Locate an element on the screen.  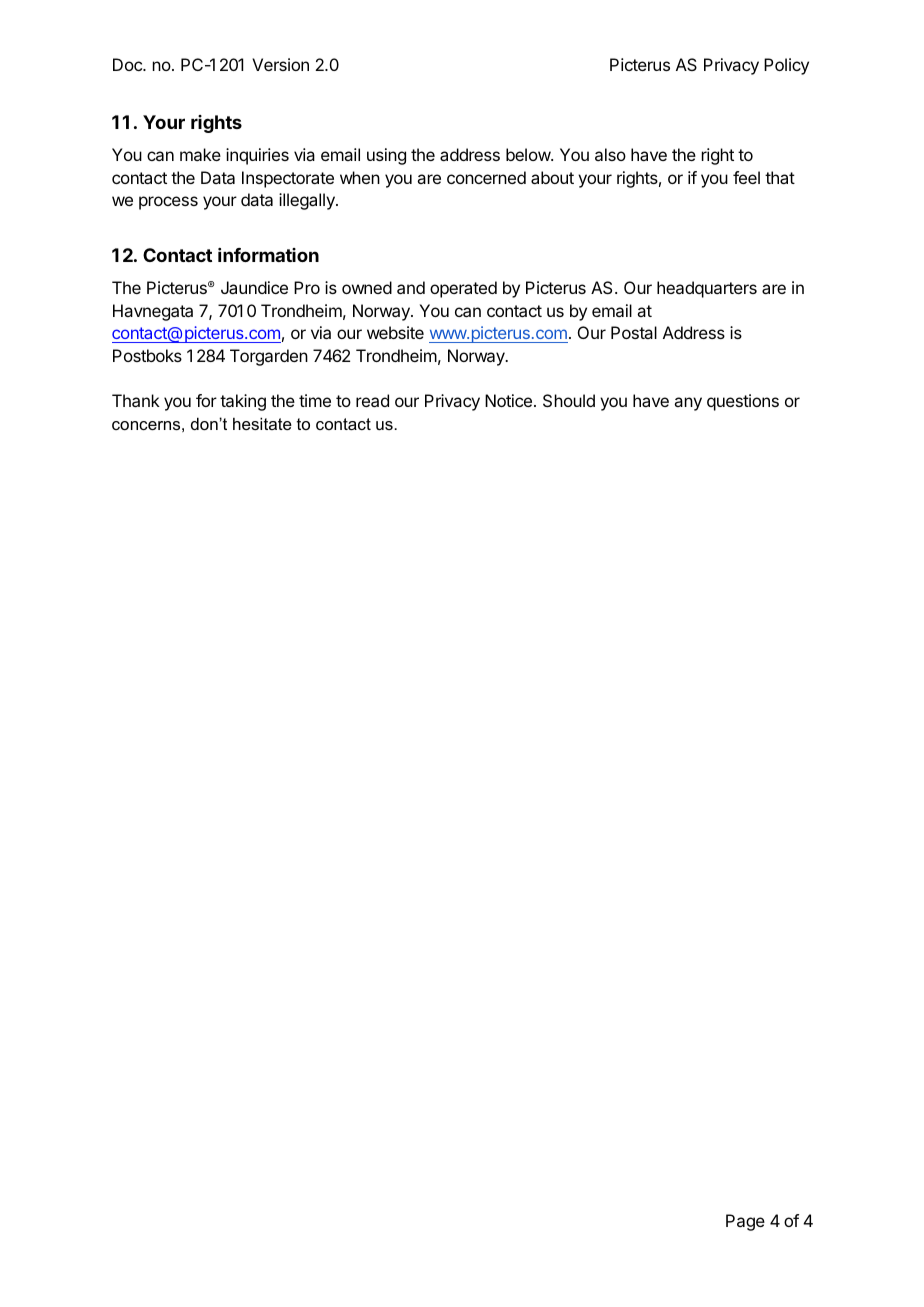
questions is located at coordinates (743, 402).
